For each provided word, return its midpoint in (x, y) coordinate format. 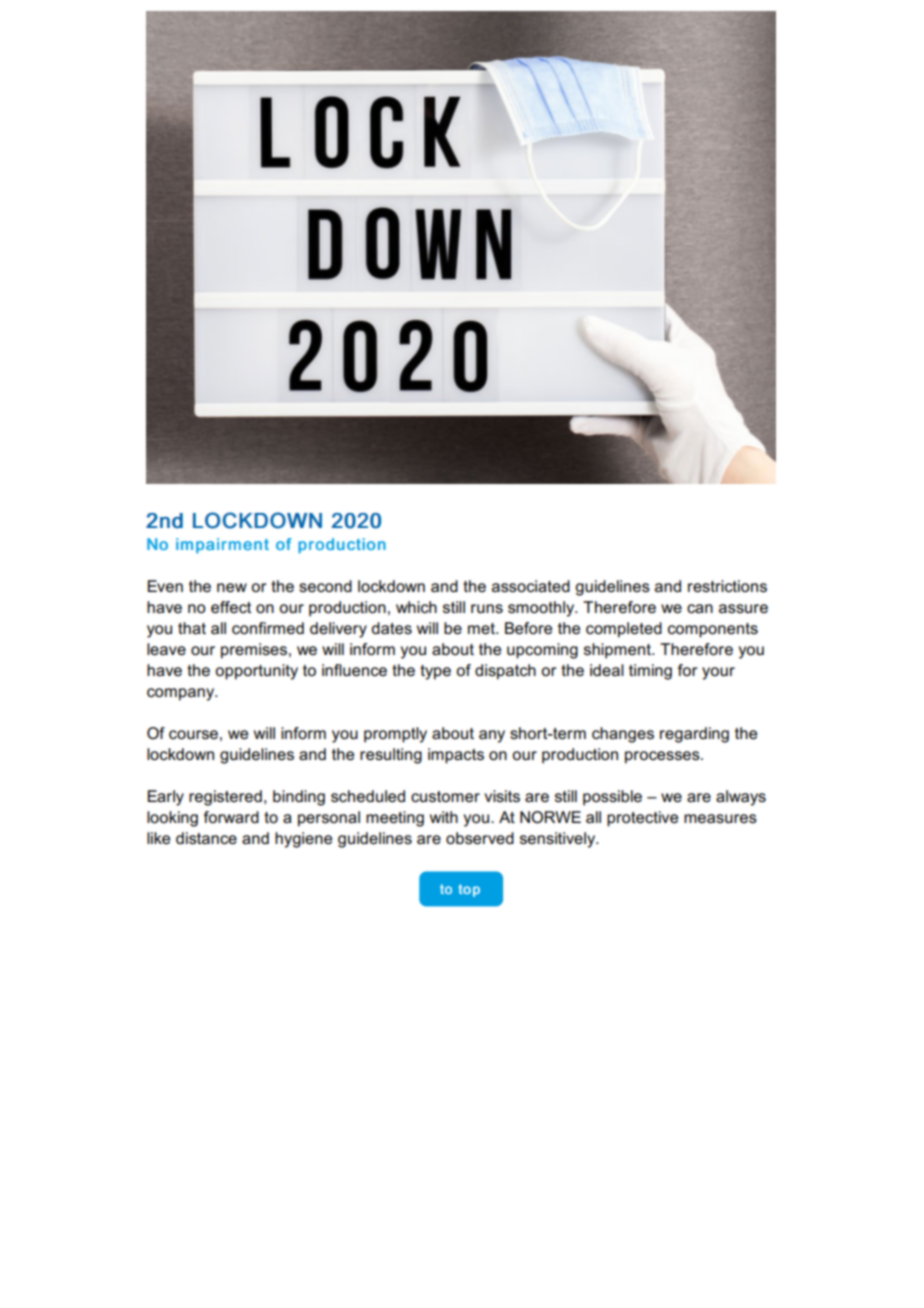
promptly (395, 735)
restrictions (727, 586)
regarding (694, 735)
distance (206, 838)
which (416, 607)
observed (480, 838)
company (182, 694)
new (232, 587)
